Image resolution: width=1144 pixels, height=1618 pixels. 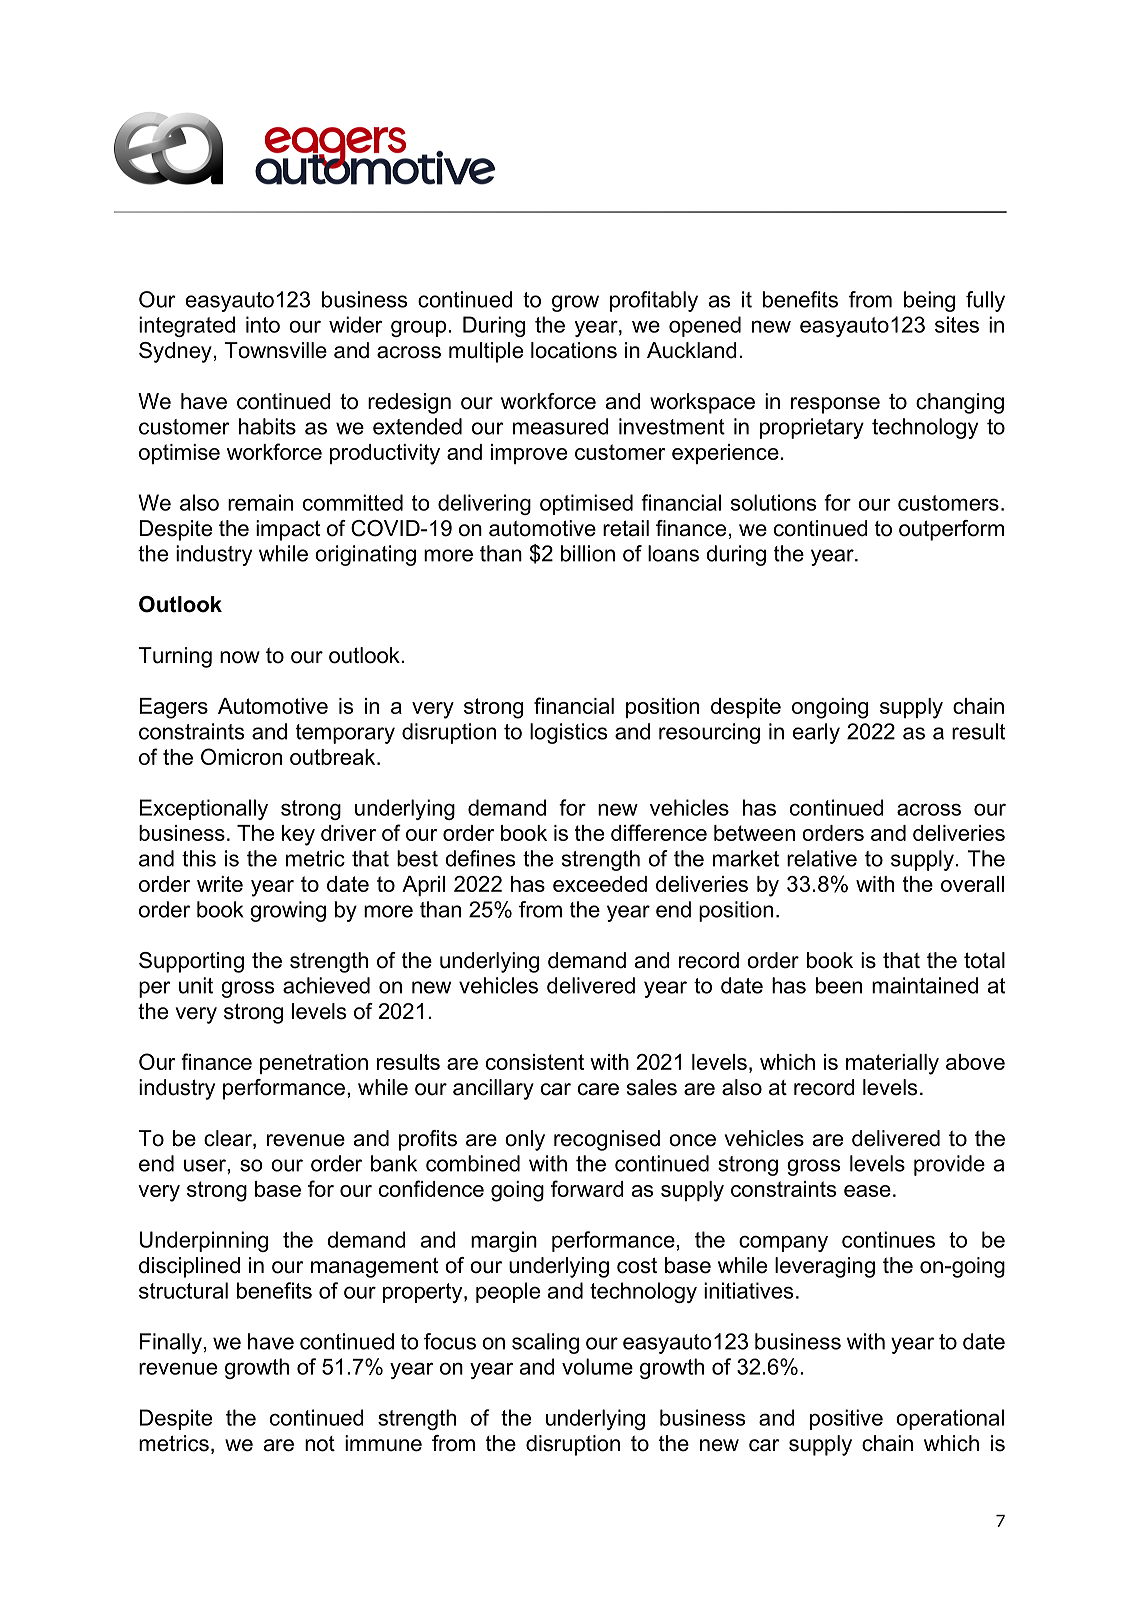 What do you see at coordinates (951, 530) in the screenshot?
I see `outperform` at bounding box center [951, 530].
